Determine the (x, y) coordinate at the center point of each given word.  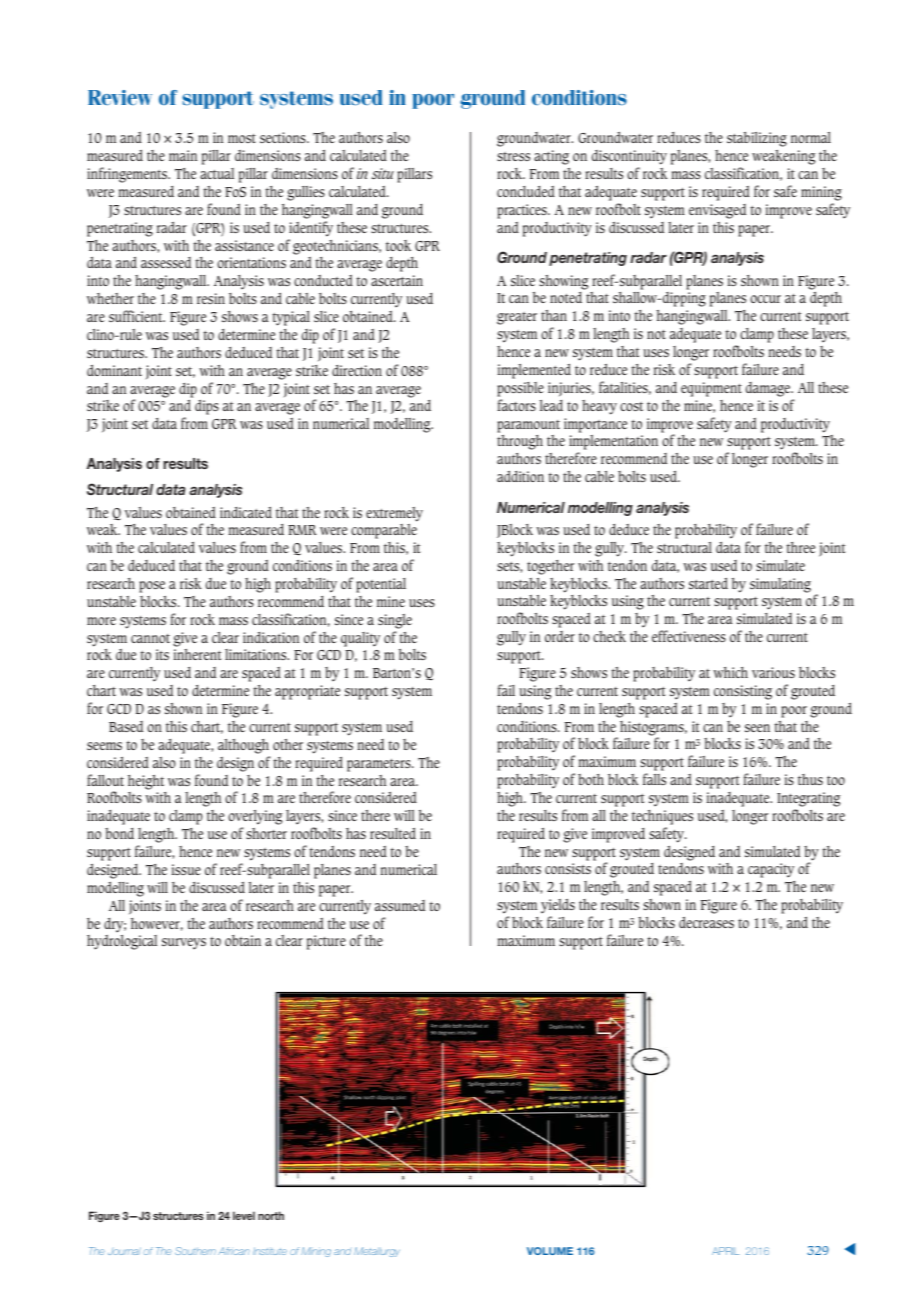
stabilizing (757, 139)
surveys (184, 943)
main (183, 155)
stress (513, 156)
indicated (246, 512)
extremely (394, 514)
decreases (706, 922)
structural (684, 547)
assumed (400, 905)
